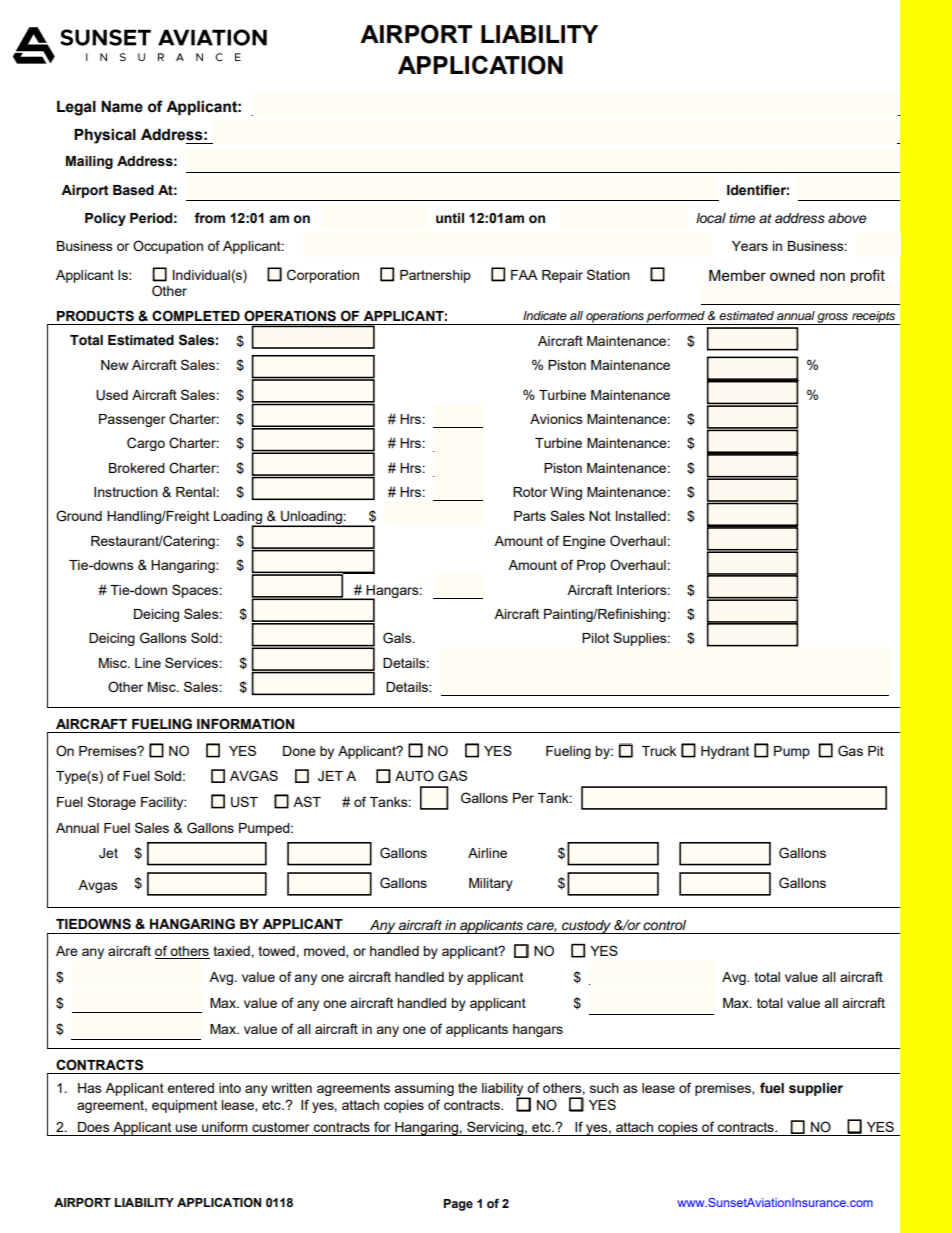 The width and height of the image is (952, 1233). Describe the element at coordinates (195, 492) in the image. I see `Rental` at that location.
